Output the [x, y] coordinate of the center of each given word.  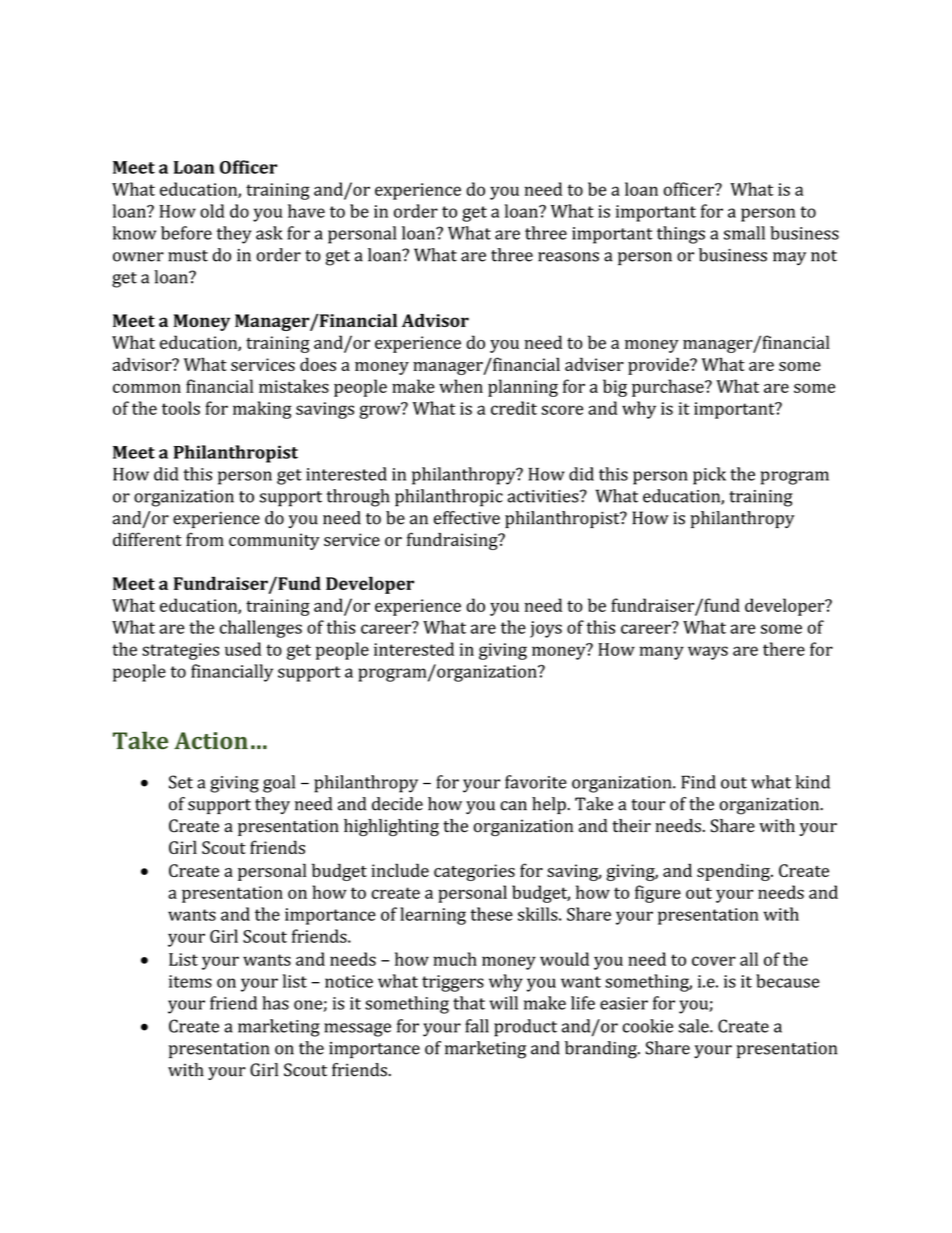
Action [211, 741]
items [190, 981]
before [186, 233]
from [205, 539]
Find [698, 782]
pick [709, 476]
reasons [568, 257]
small [744, 233]
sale [695, 1026]
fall [477, 1026]
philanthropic [449, 498]
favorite [536, 782]
